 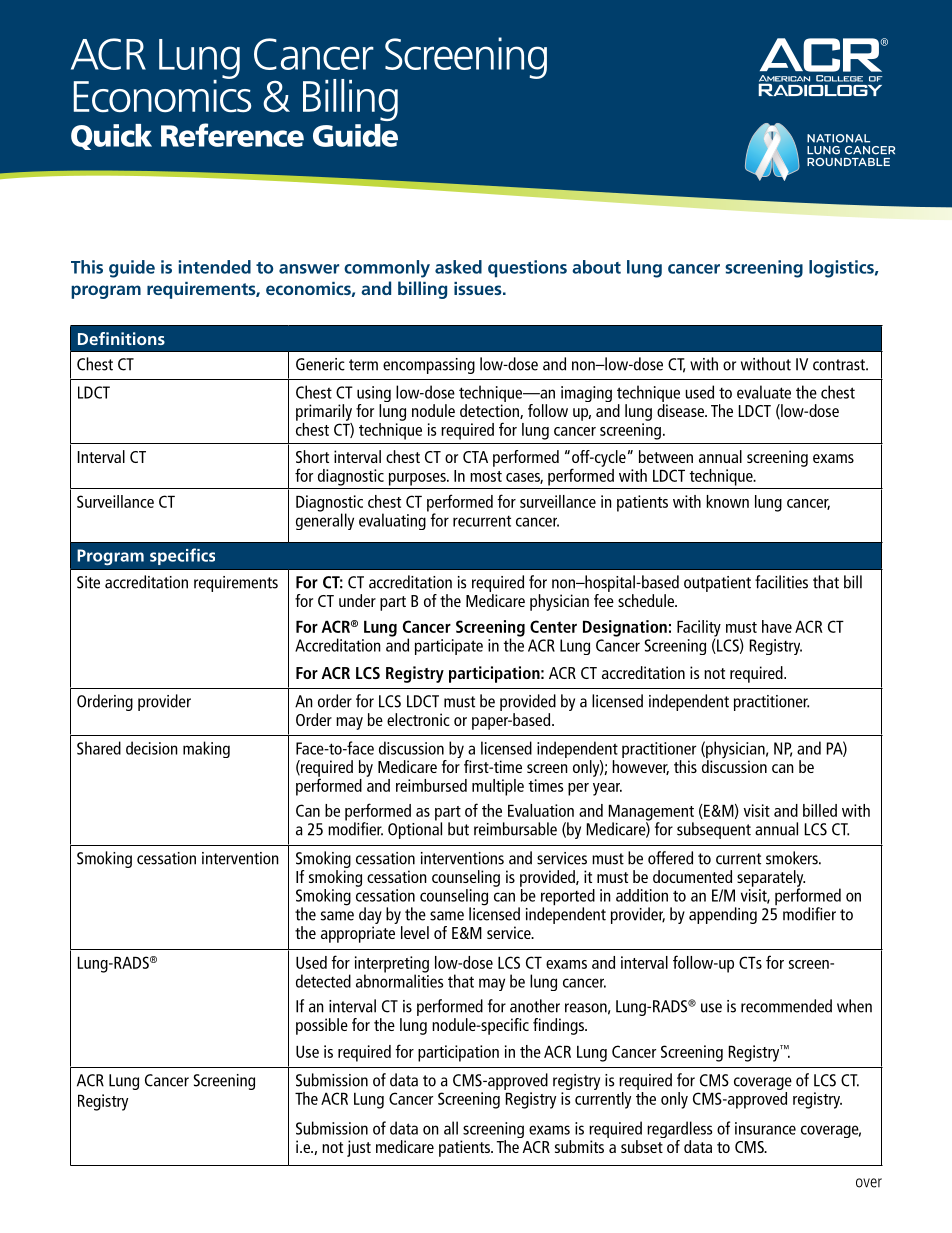 What do you see at coordinates (458, 267) in the document?
I see `asked` at bounding box center [458, 267].
